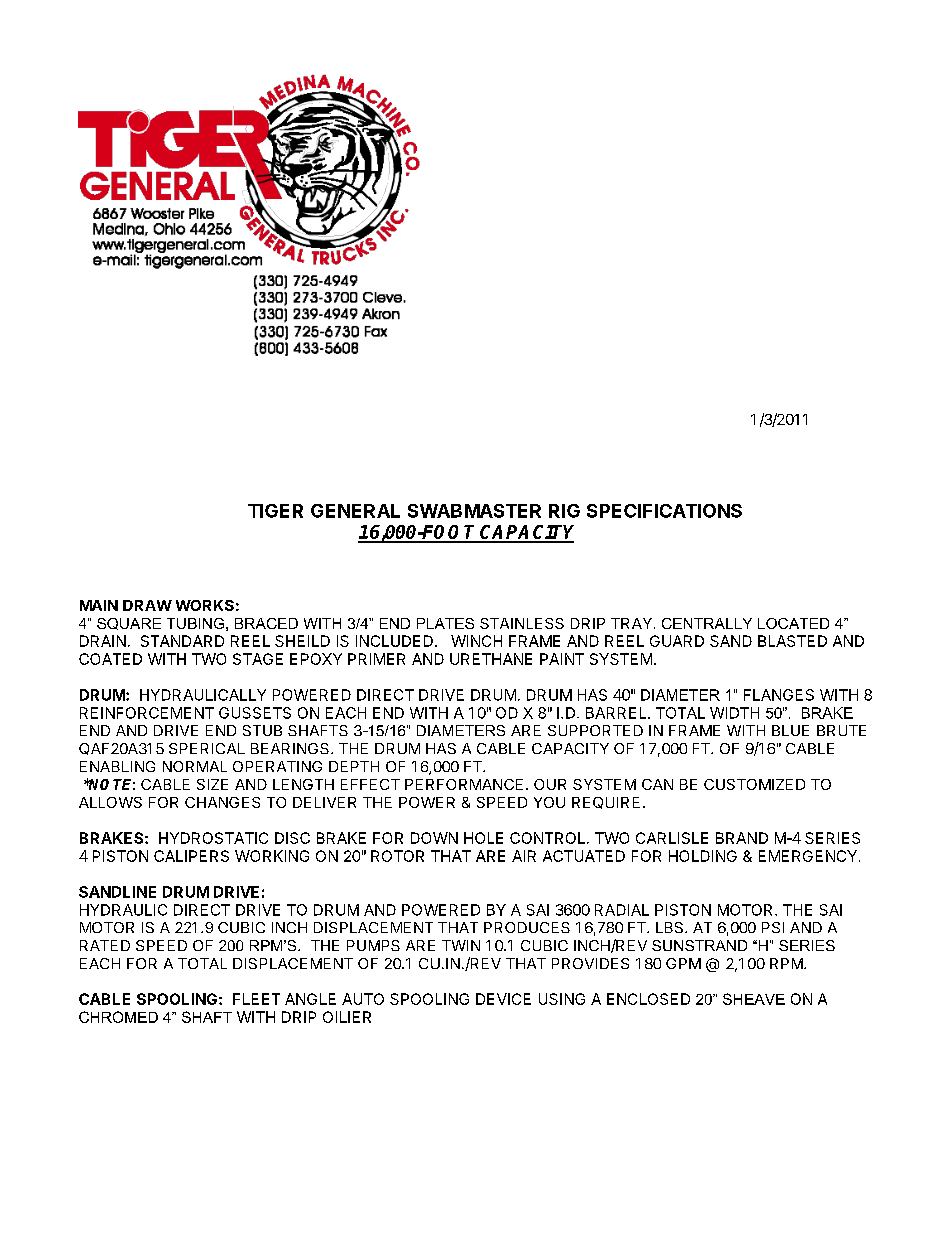 The image size is (952, 1233). Describe the element at coordinates (491, 659) in the screenshot. I see `URETHANE` at that location.
